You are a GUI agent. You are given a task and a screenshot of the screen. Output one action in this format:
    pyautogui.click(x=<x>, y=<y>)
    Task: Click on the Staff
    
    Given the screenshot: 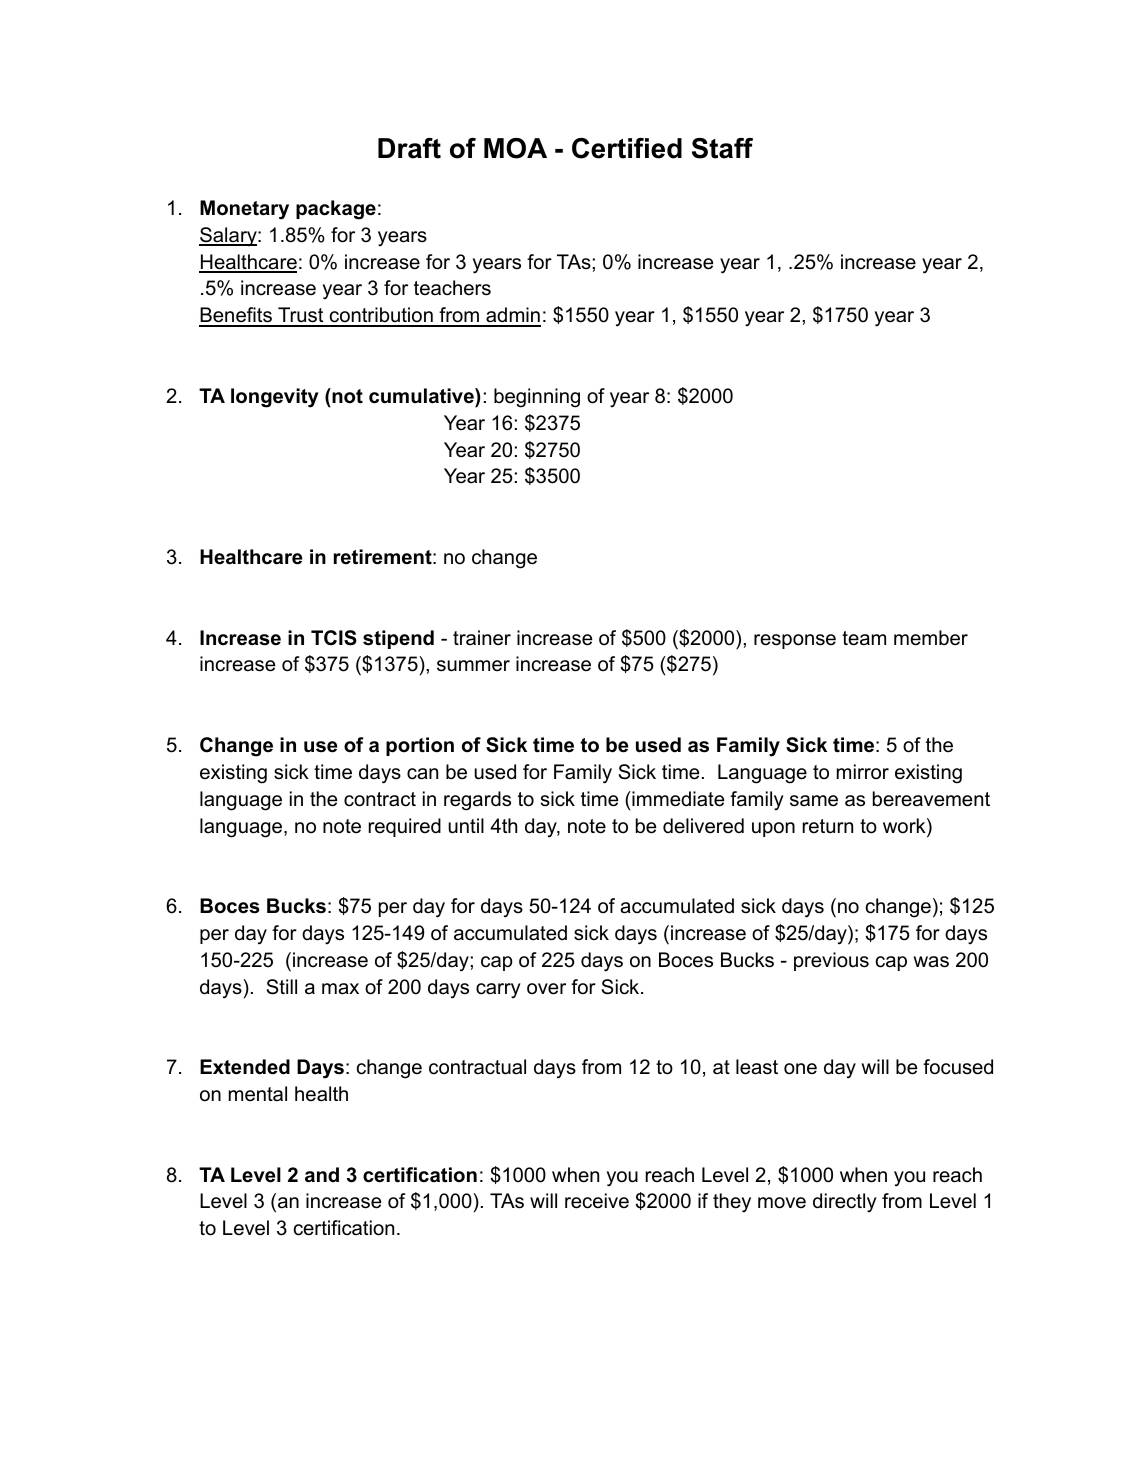 What is the action you would take?
    pyautogui.click(x=722, y=148)
